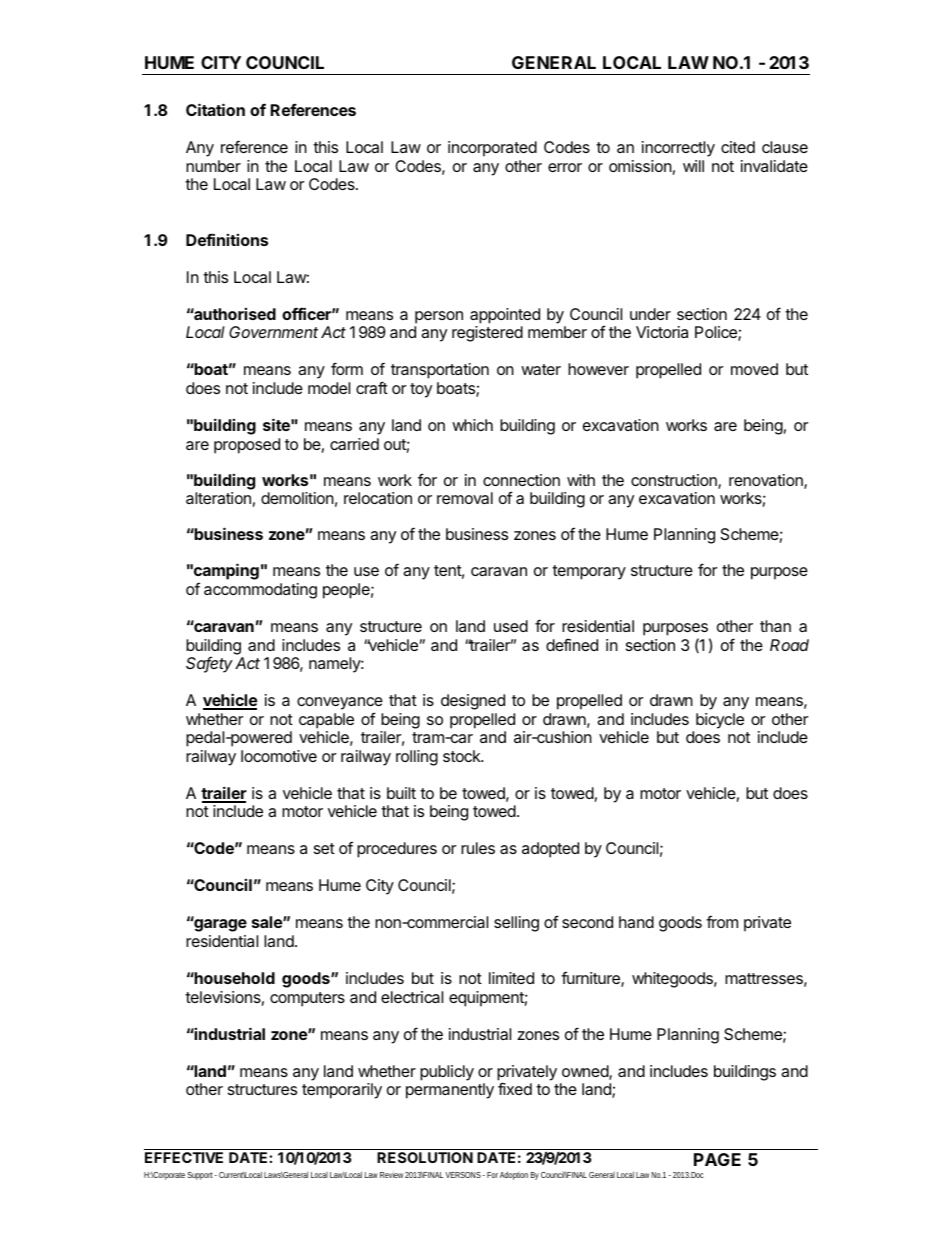 The image size is (952, 1233). I want to click on construction, so click(675, 481).
